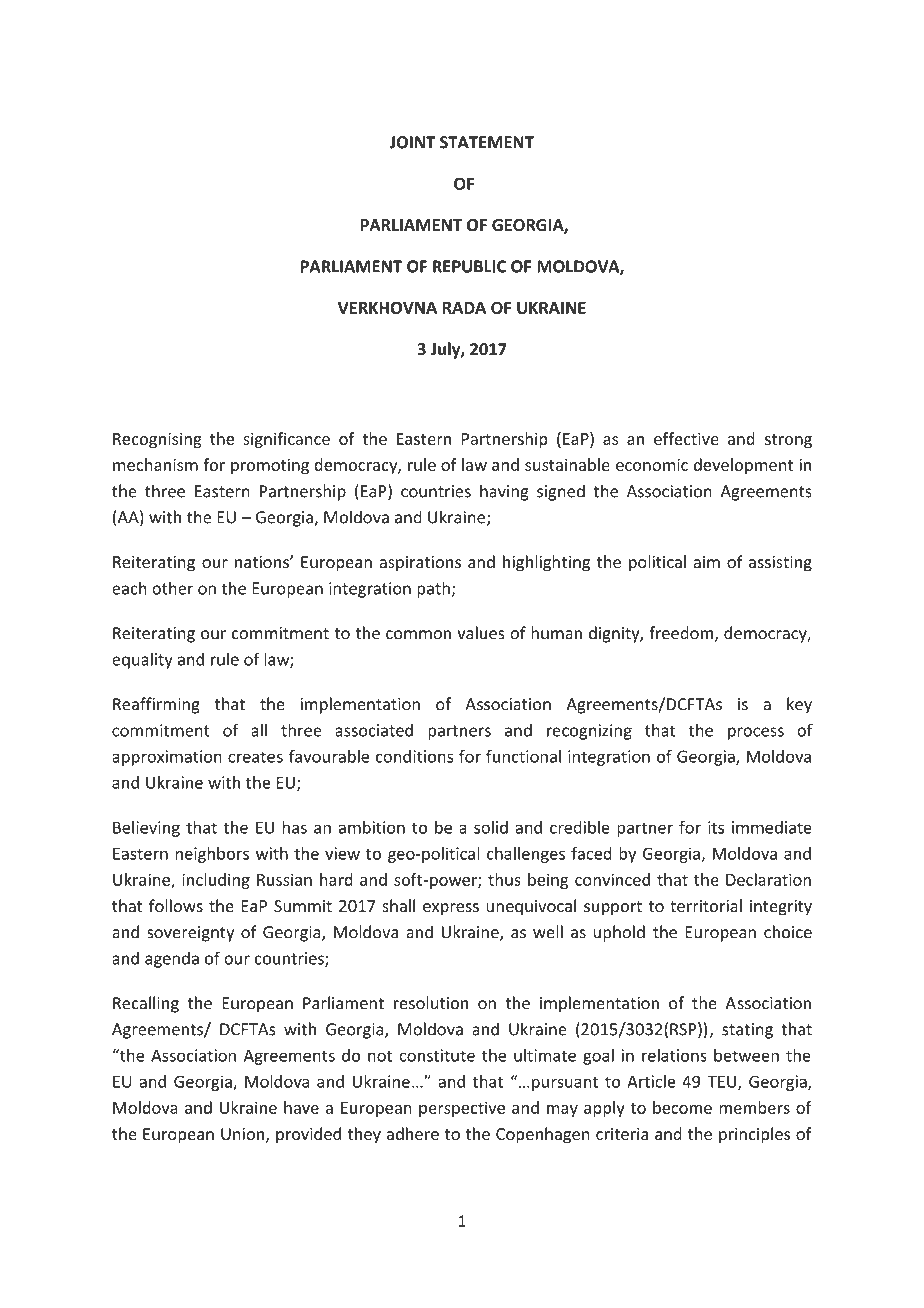  I want to click on having, so click(504, 492).
